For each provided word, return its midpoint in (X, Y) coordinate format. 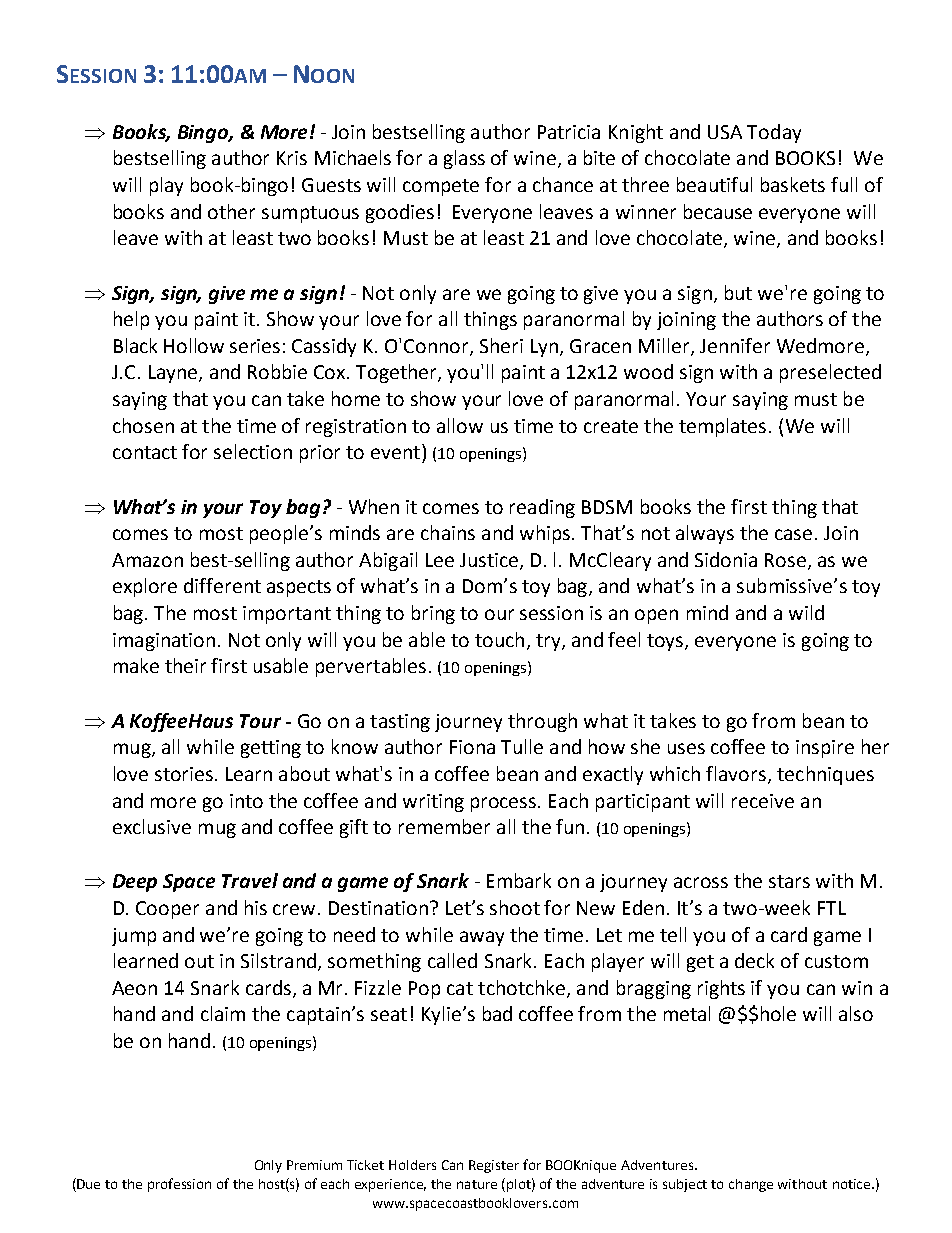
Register (494, 1166)
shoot (515, 907)
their (185, 665)
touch (499, 639)
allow (460, 425)
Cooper (167, 910)
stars (789, 881)
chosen (143, 425)
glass (464, 159)
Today (774, 133)
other (231, 211)
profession (179, 1185)
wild (806, 612)
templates (722, 427)
